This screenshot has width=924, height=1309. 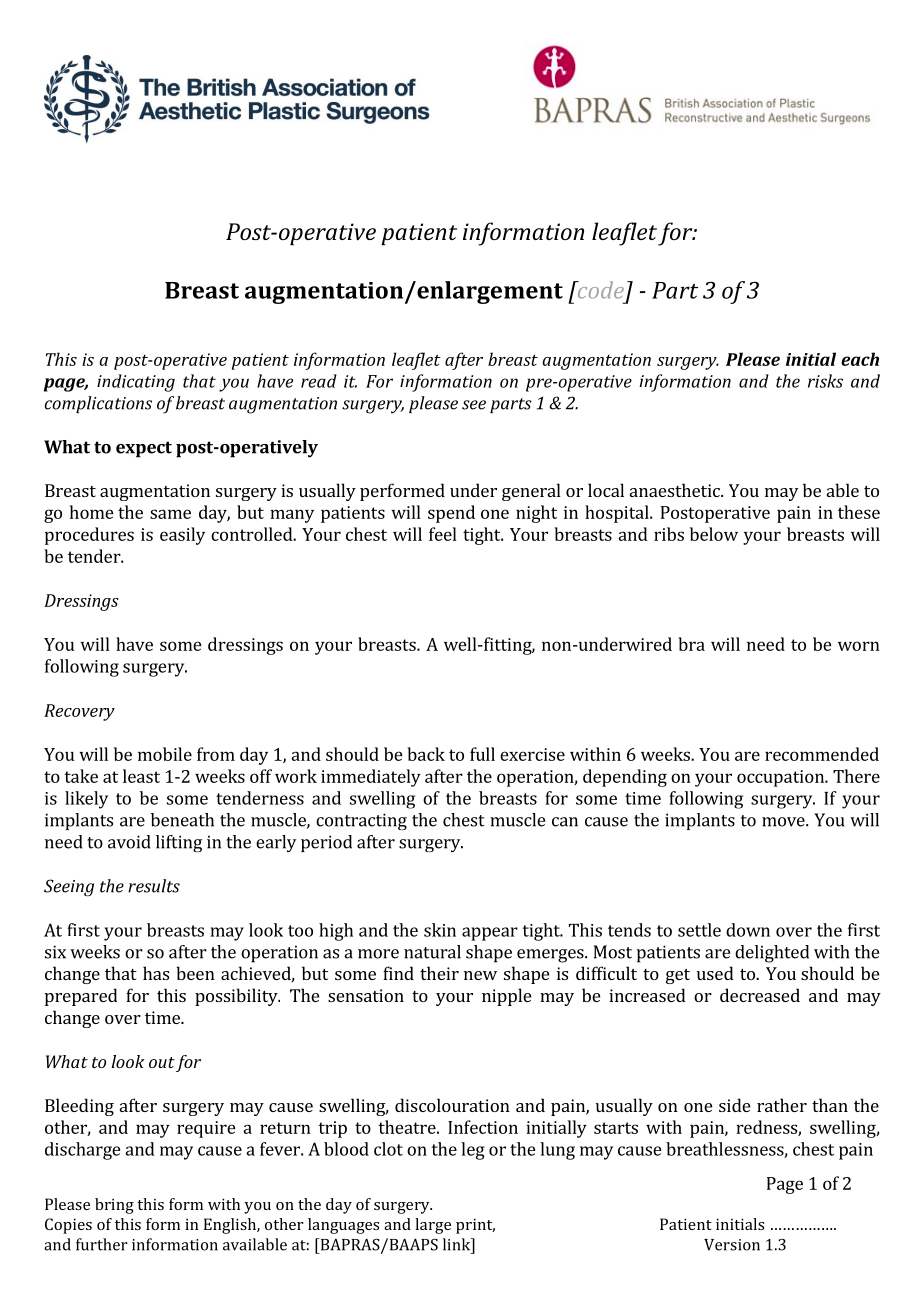 What do you see at coordinates (114, 1206) in the screenshot?
I see `bring` at bounding box center [114, 1206].
